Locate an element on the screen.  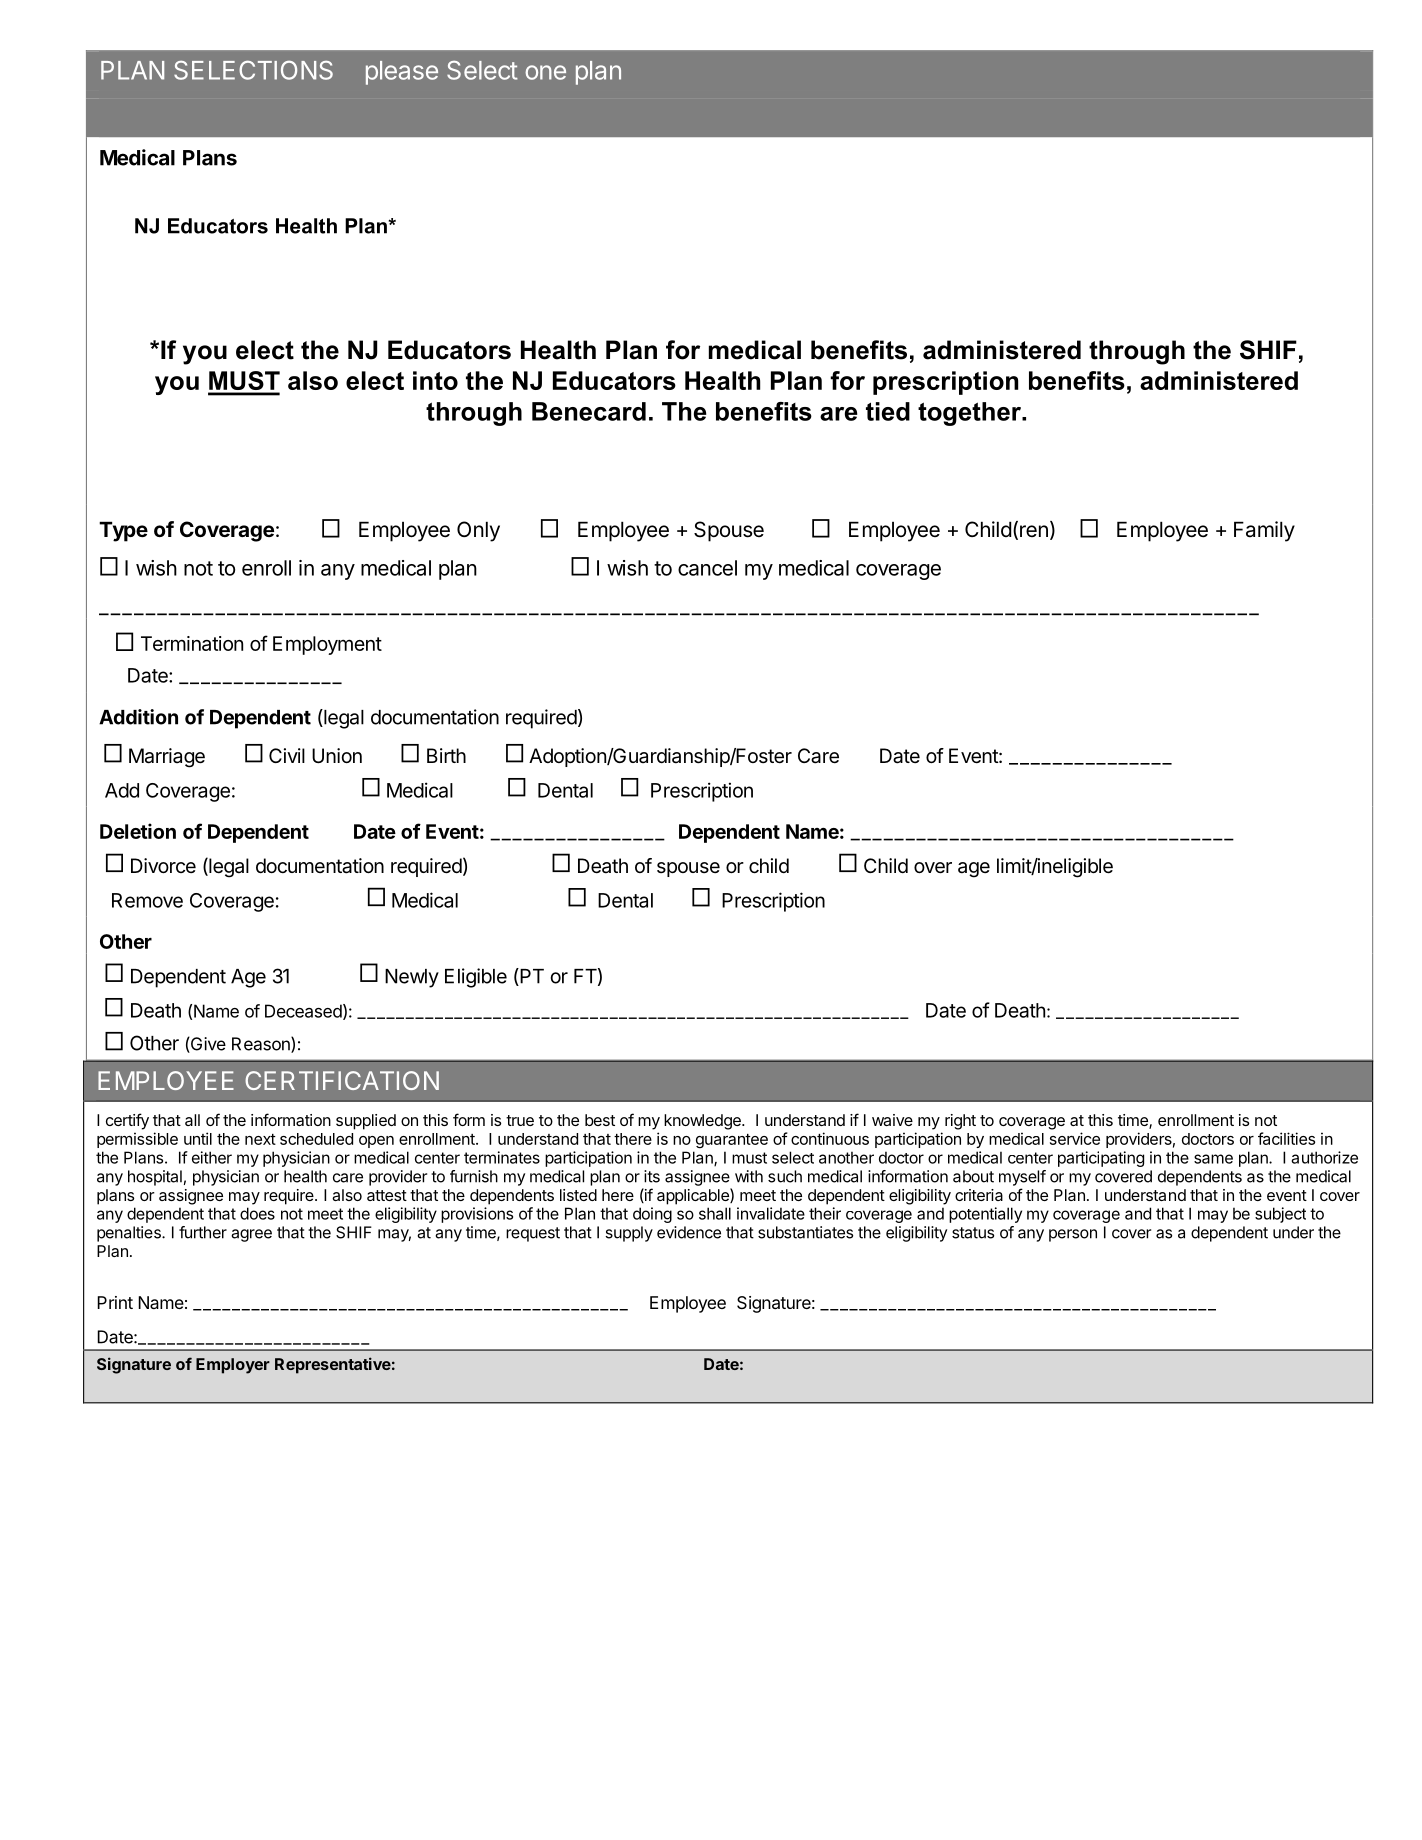
together is located at coordinates (971, 414).
